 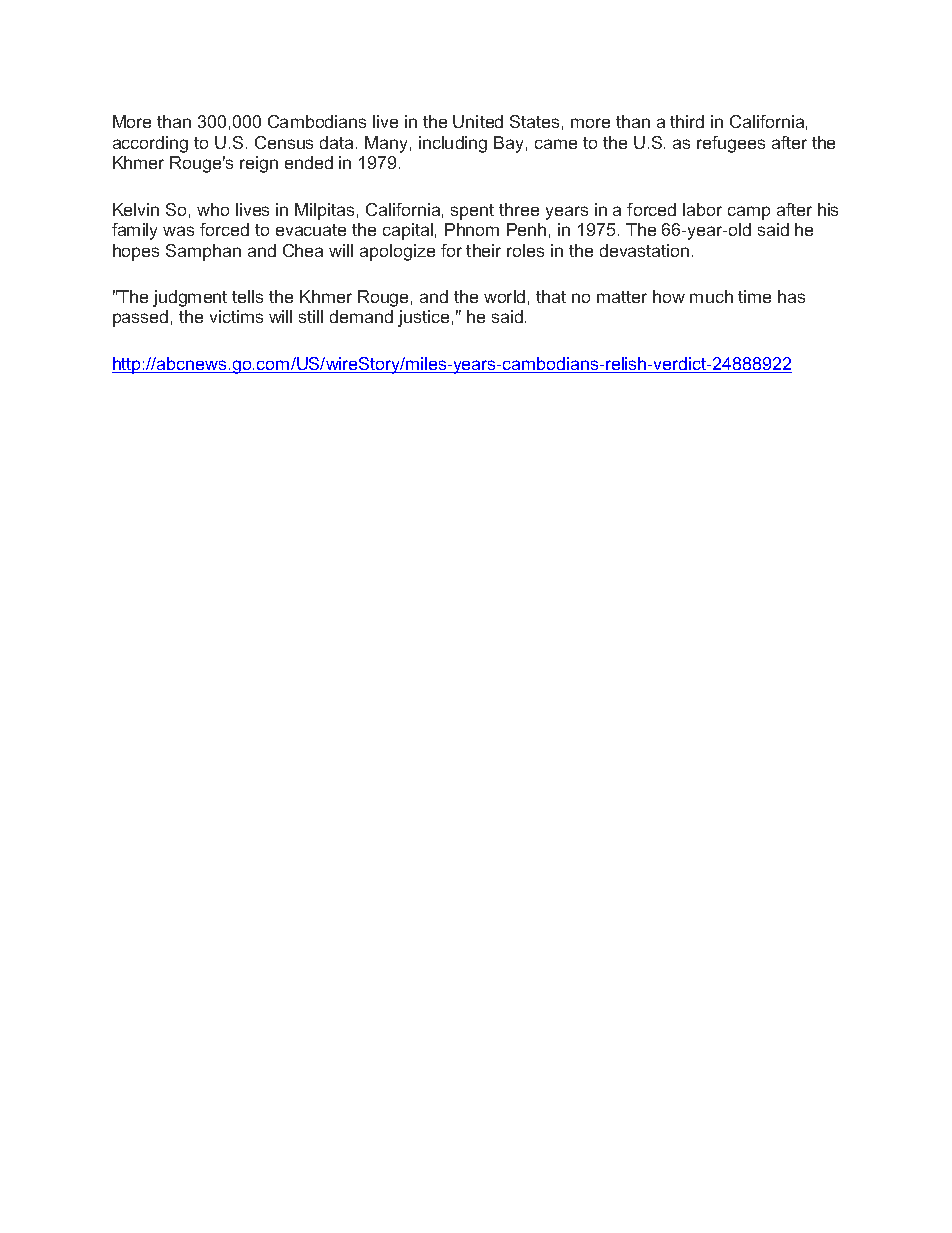 What do you see at coordinates (644, 250) in the screenshot?
I see `devastation` at bounding box center [644, 250].
